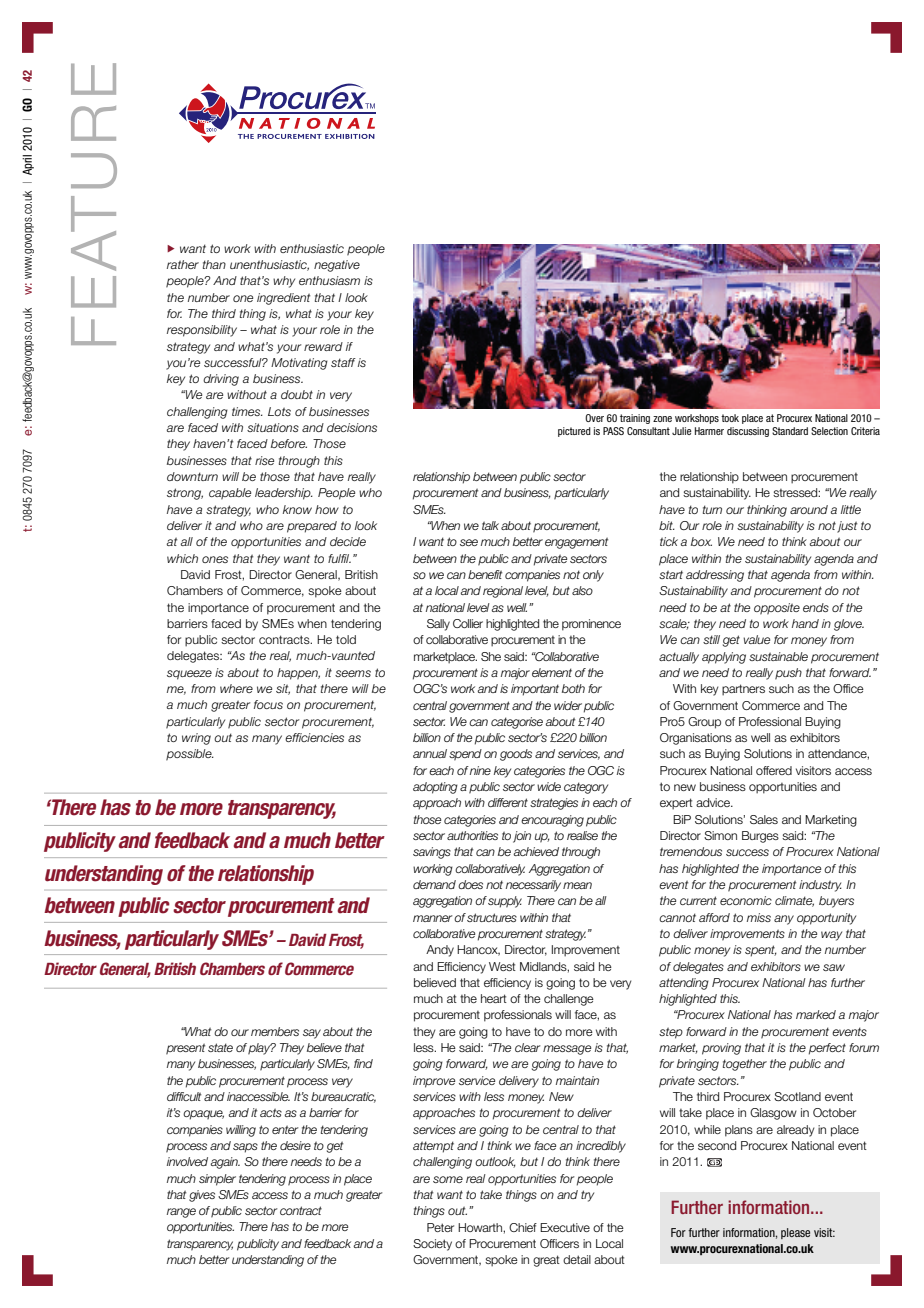 The height and width of the document is (1308, 924). I want to click on offered, so click(774, 770).
